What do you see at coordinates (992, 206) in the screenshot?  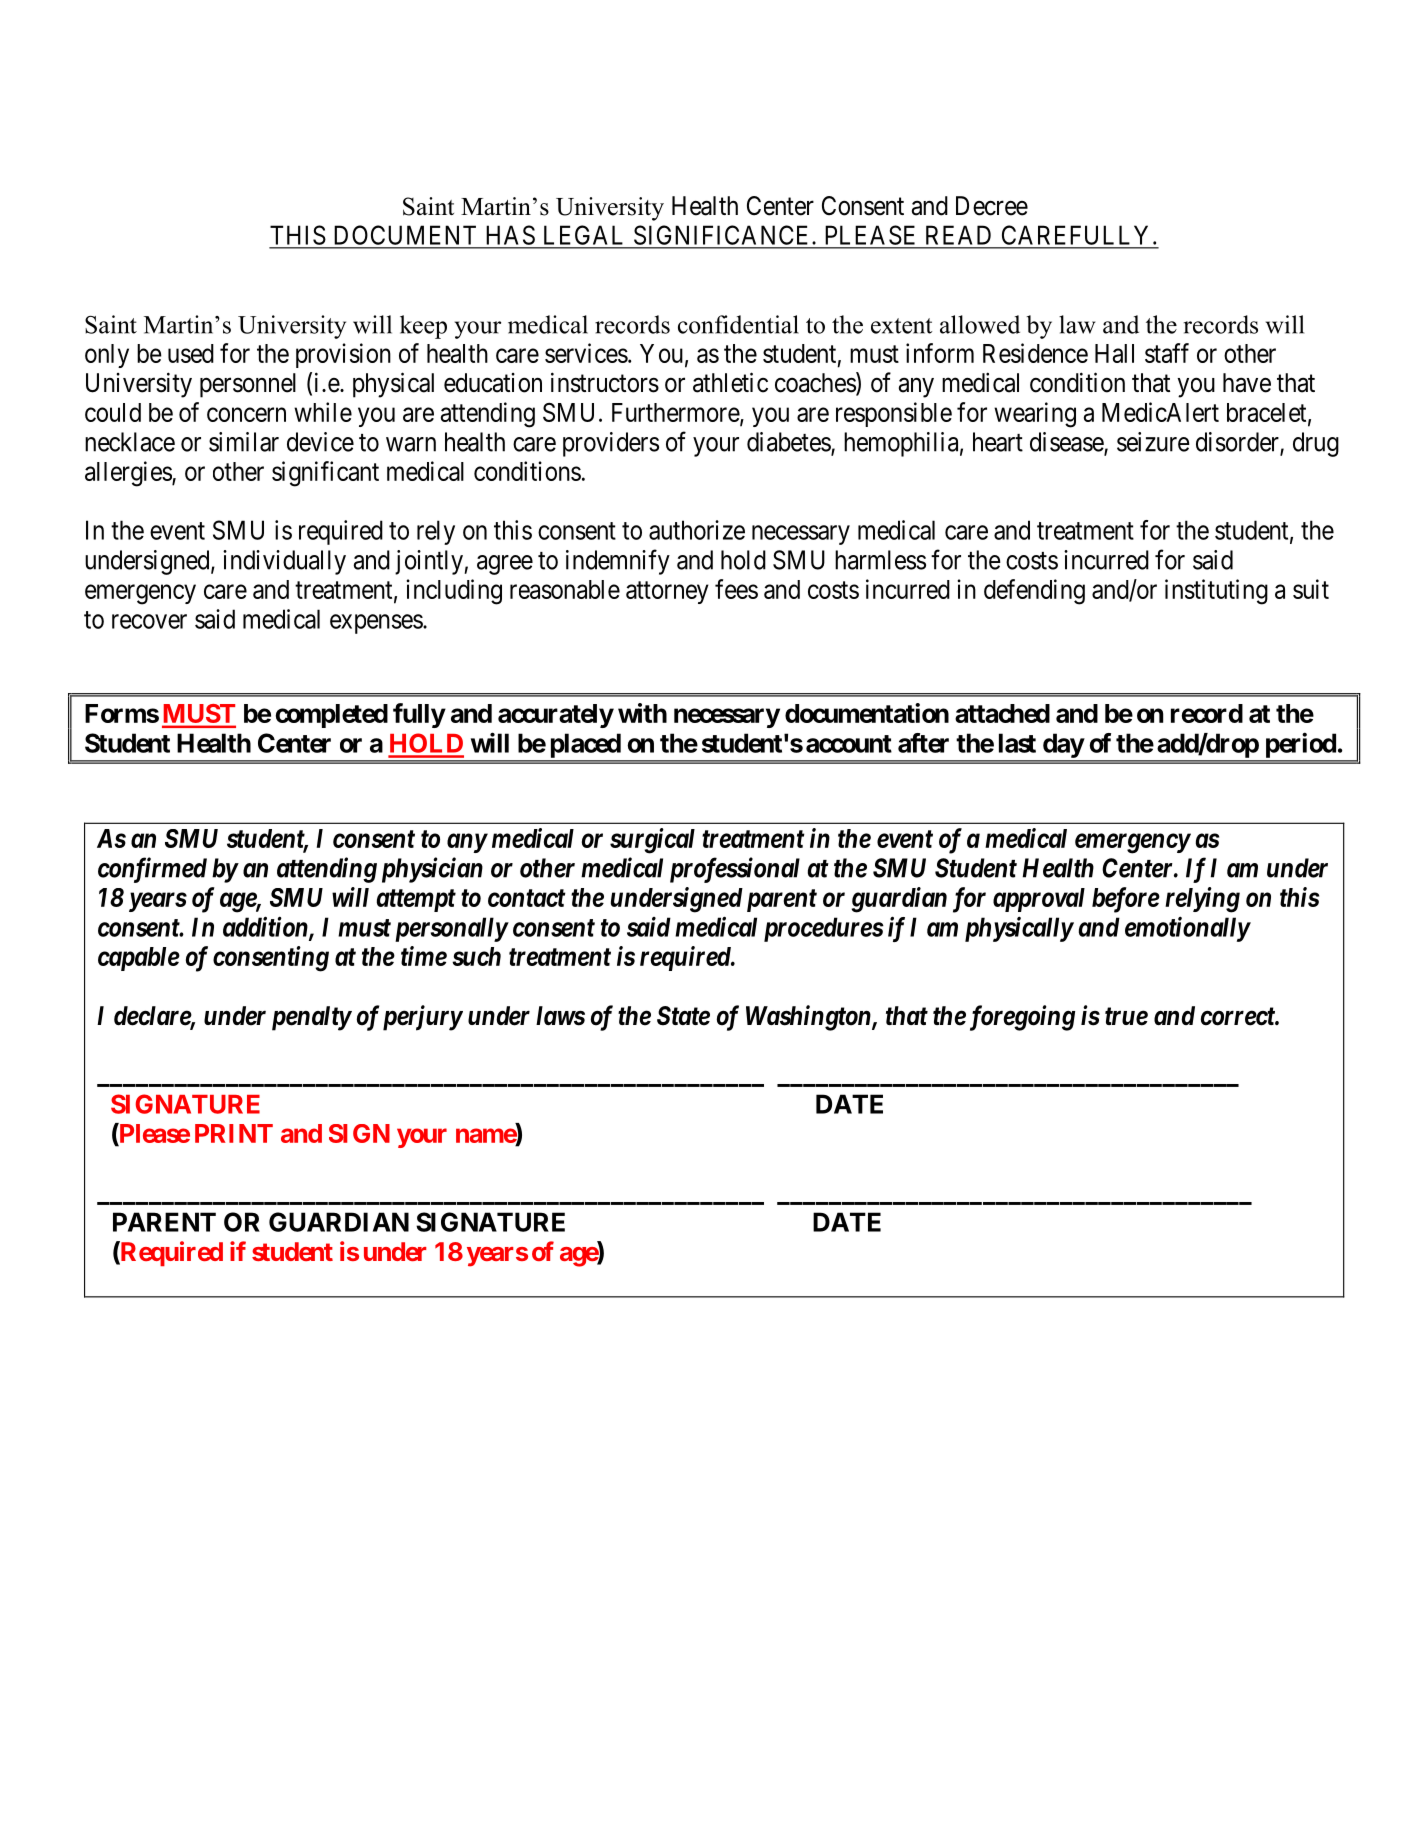 I see `Decree` at bounding box center [992, 206].
